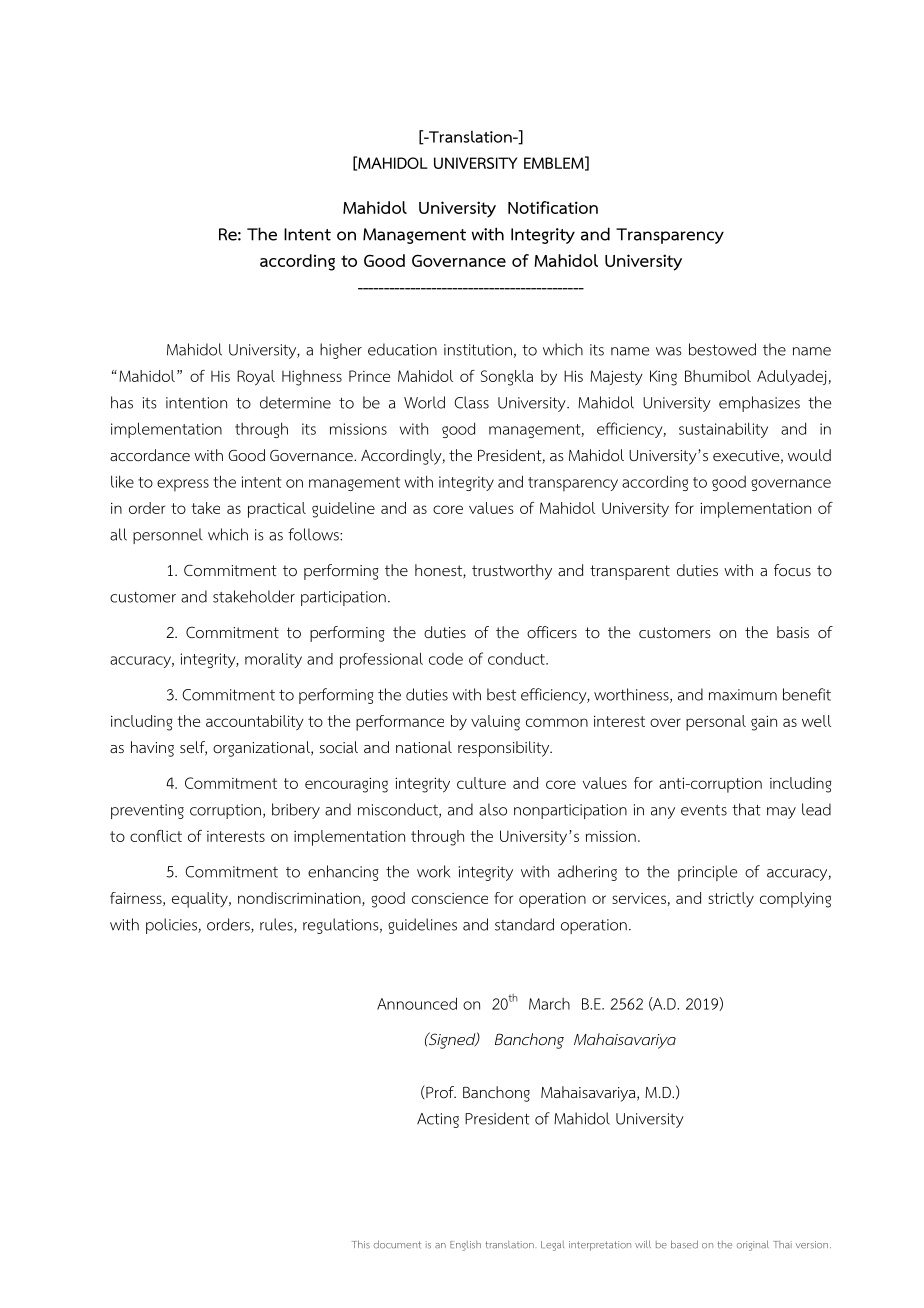 The height and width of the screenshot is (1308, 924). What do you see at coordinates (361, 1244) in the screenshot?
I see `This` at bounding box center [361, 1244].
